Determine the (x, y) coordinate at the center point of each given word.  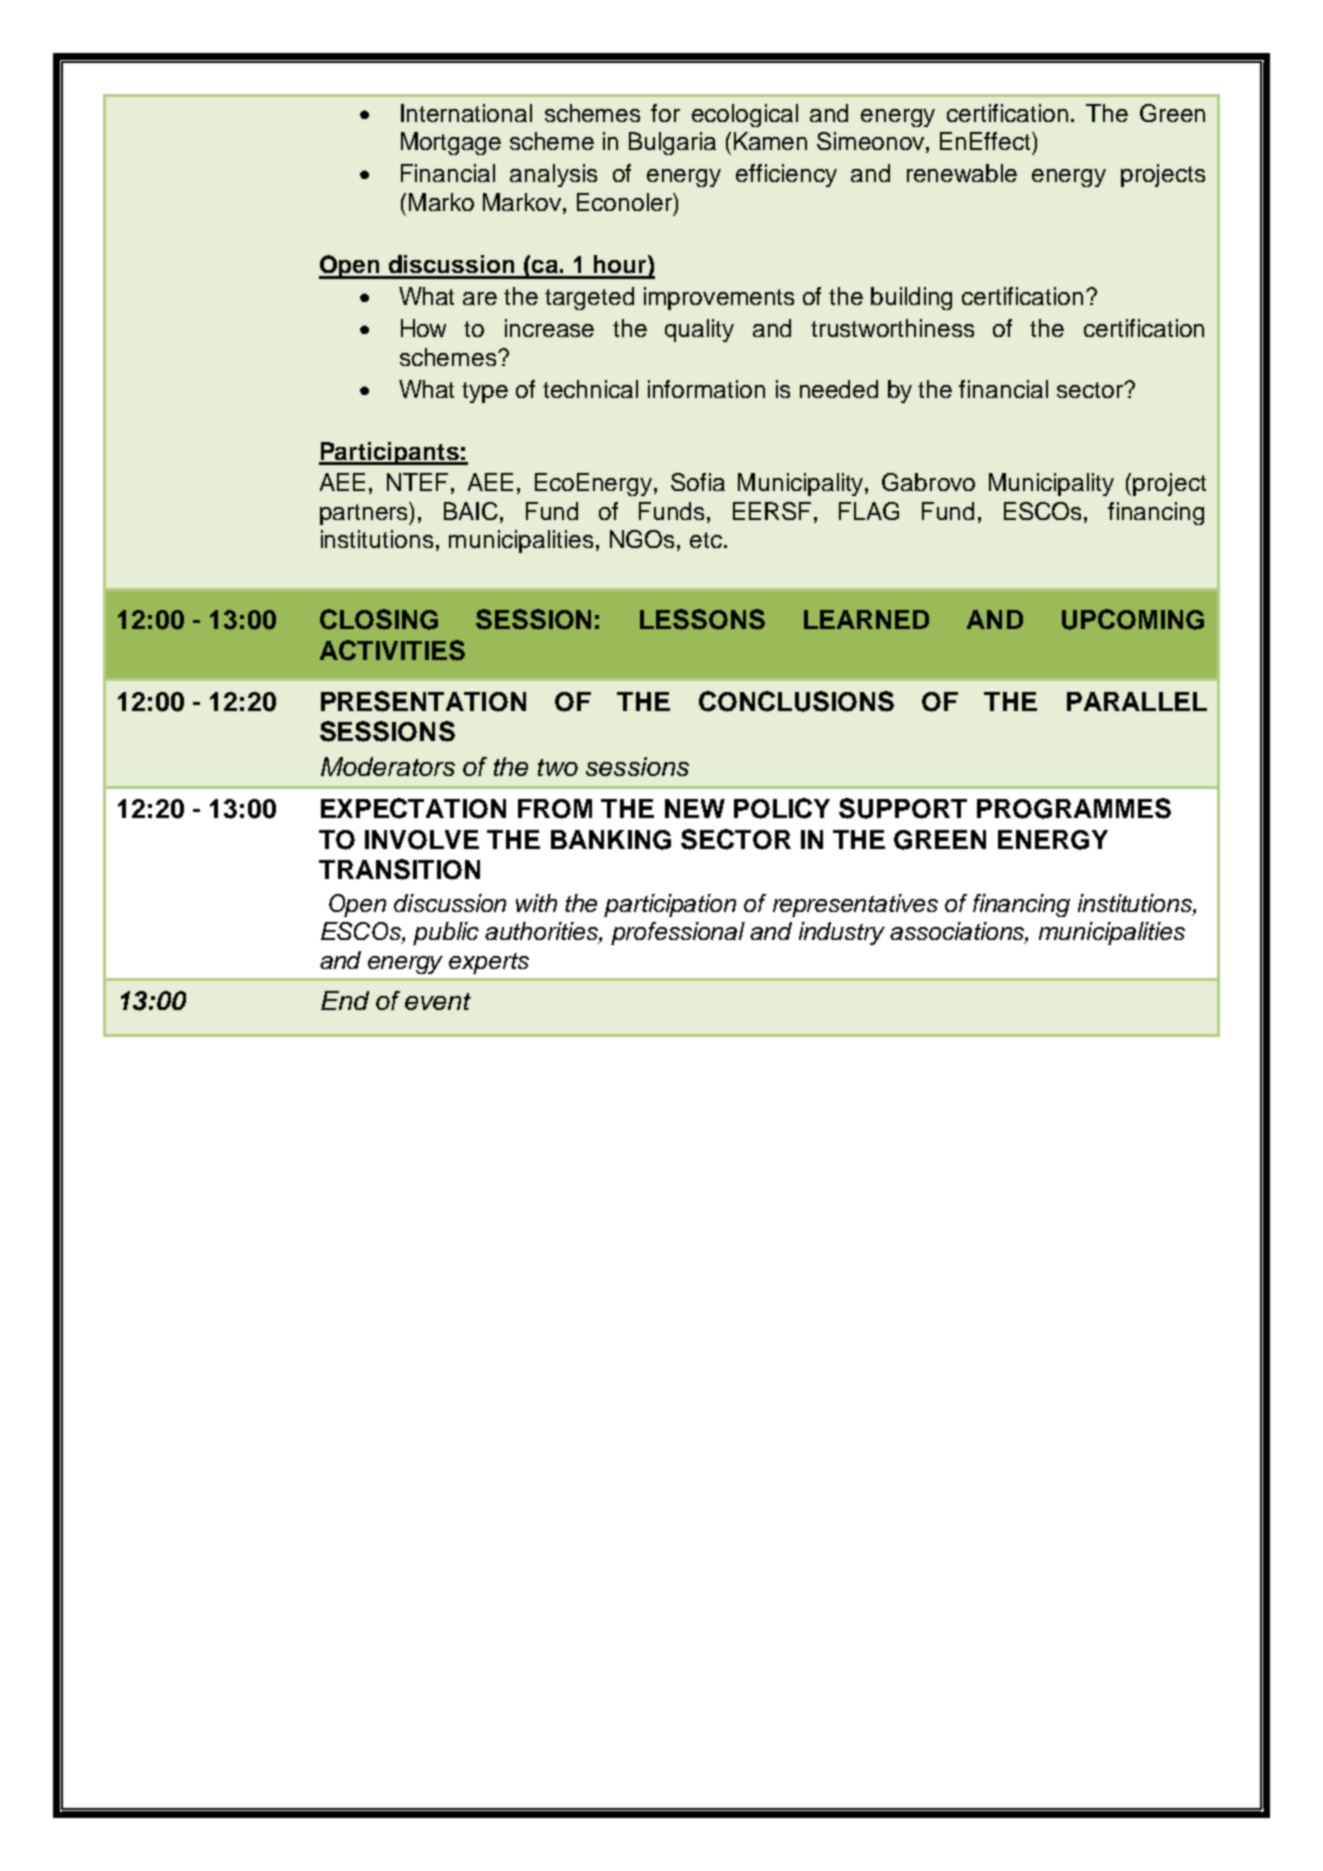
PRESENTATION (423, 701)
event (438, 1001)
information (706, 389)
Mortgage (451, 143)
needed (839, 389)
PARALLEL (1137, 701)
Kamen (770, 141)
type (485, 392)
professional (678, 933)
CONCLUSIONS (796, 701)
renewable (962, 173)
